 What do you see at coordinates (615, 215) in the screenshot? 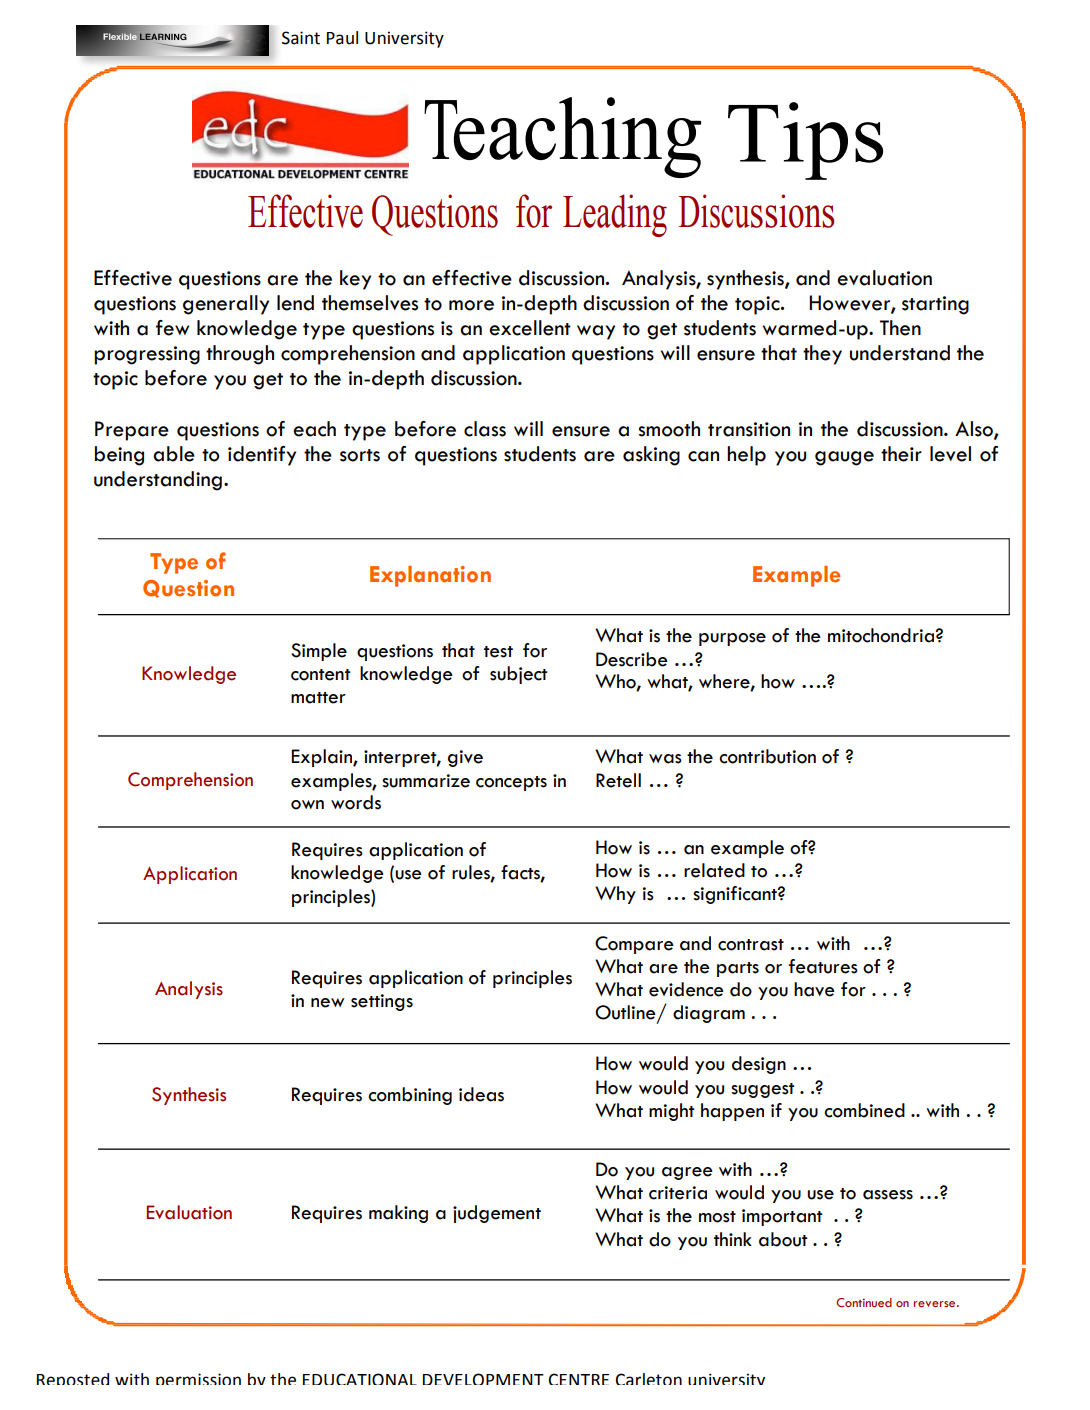
I see `Leading` at bounding box center [615, 215].
